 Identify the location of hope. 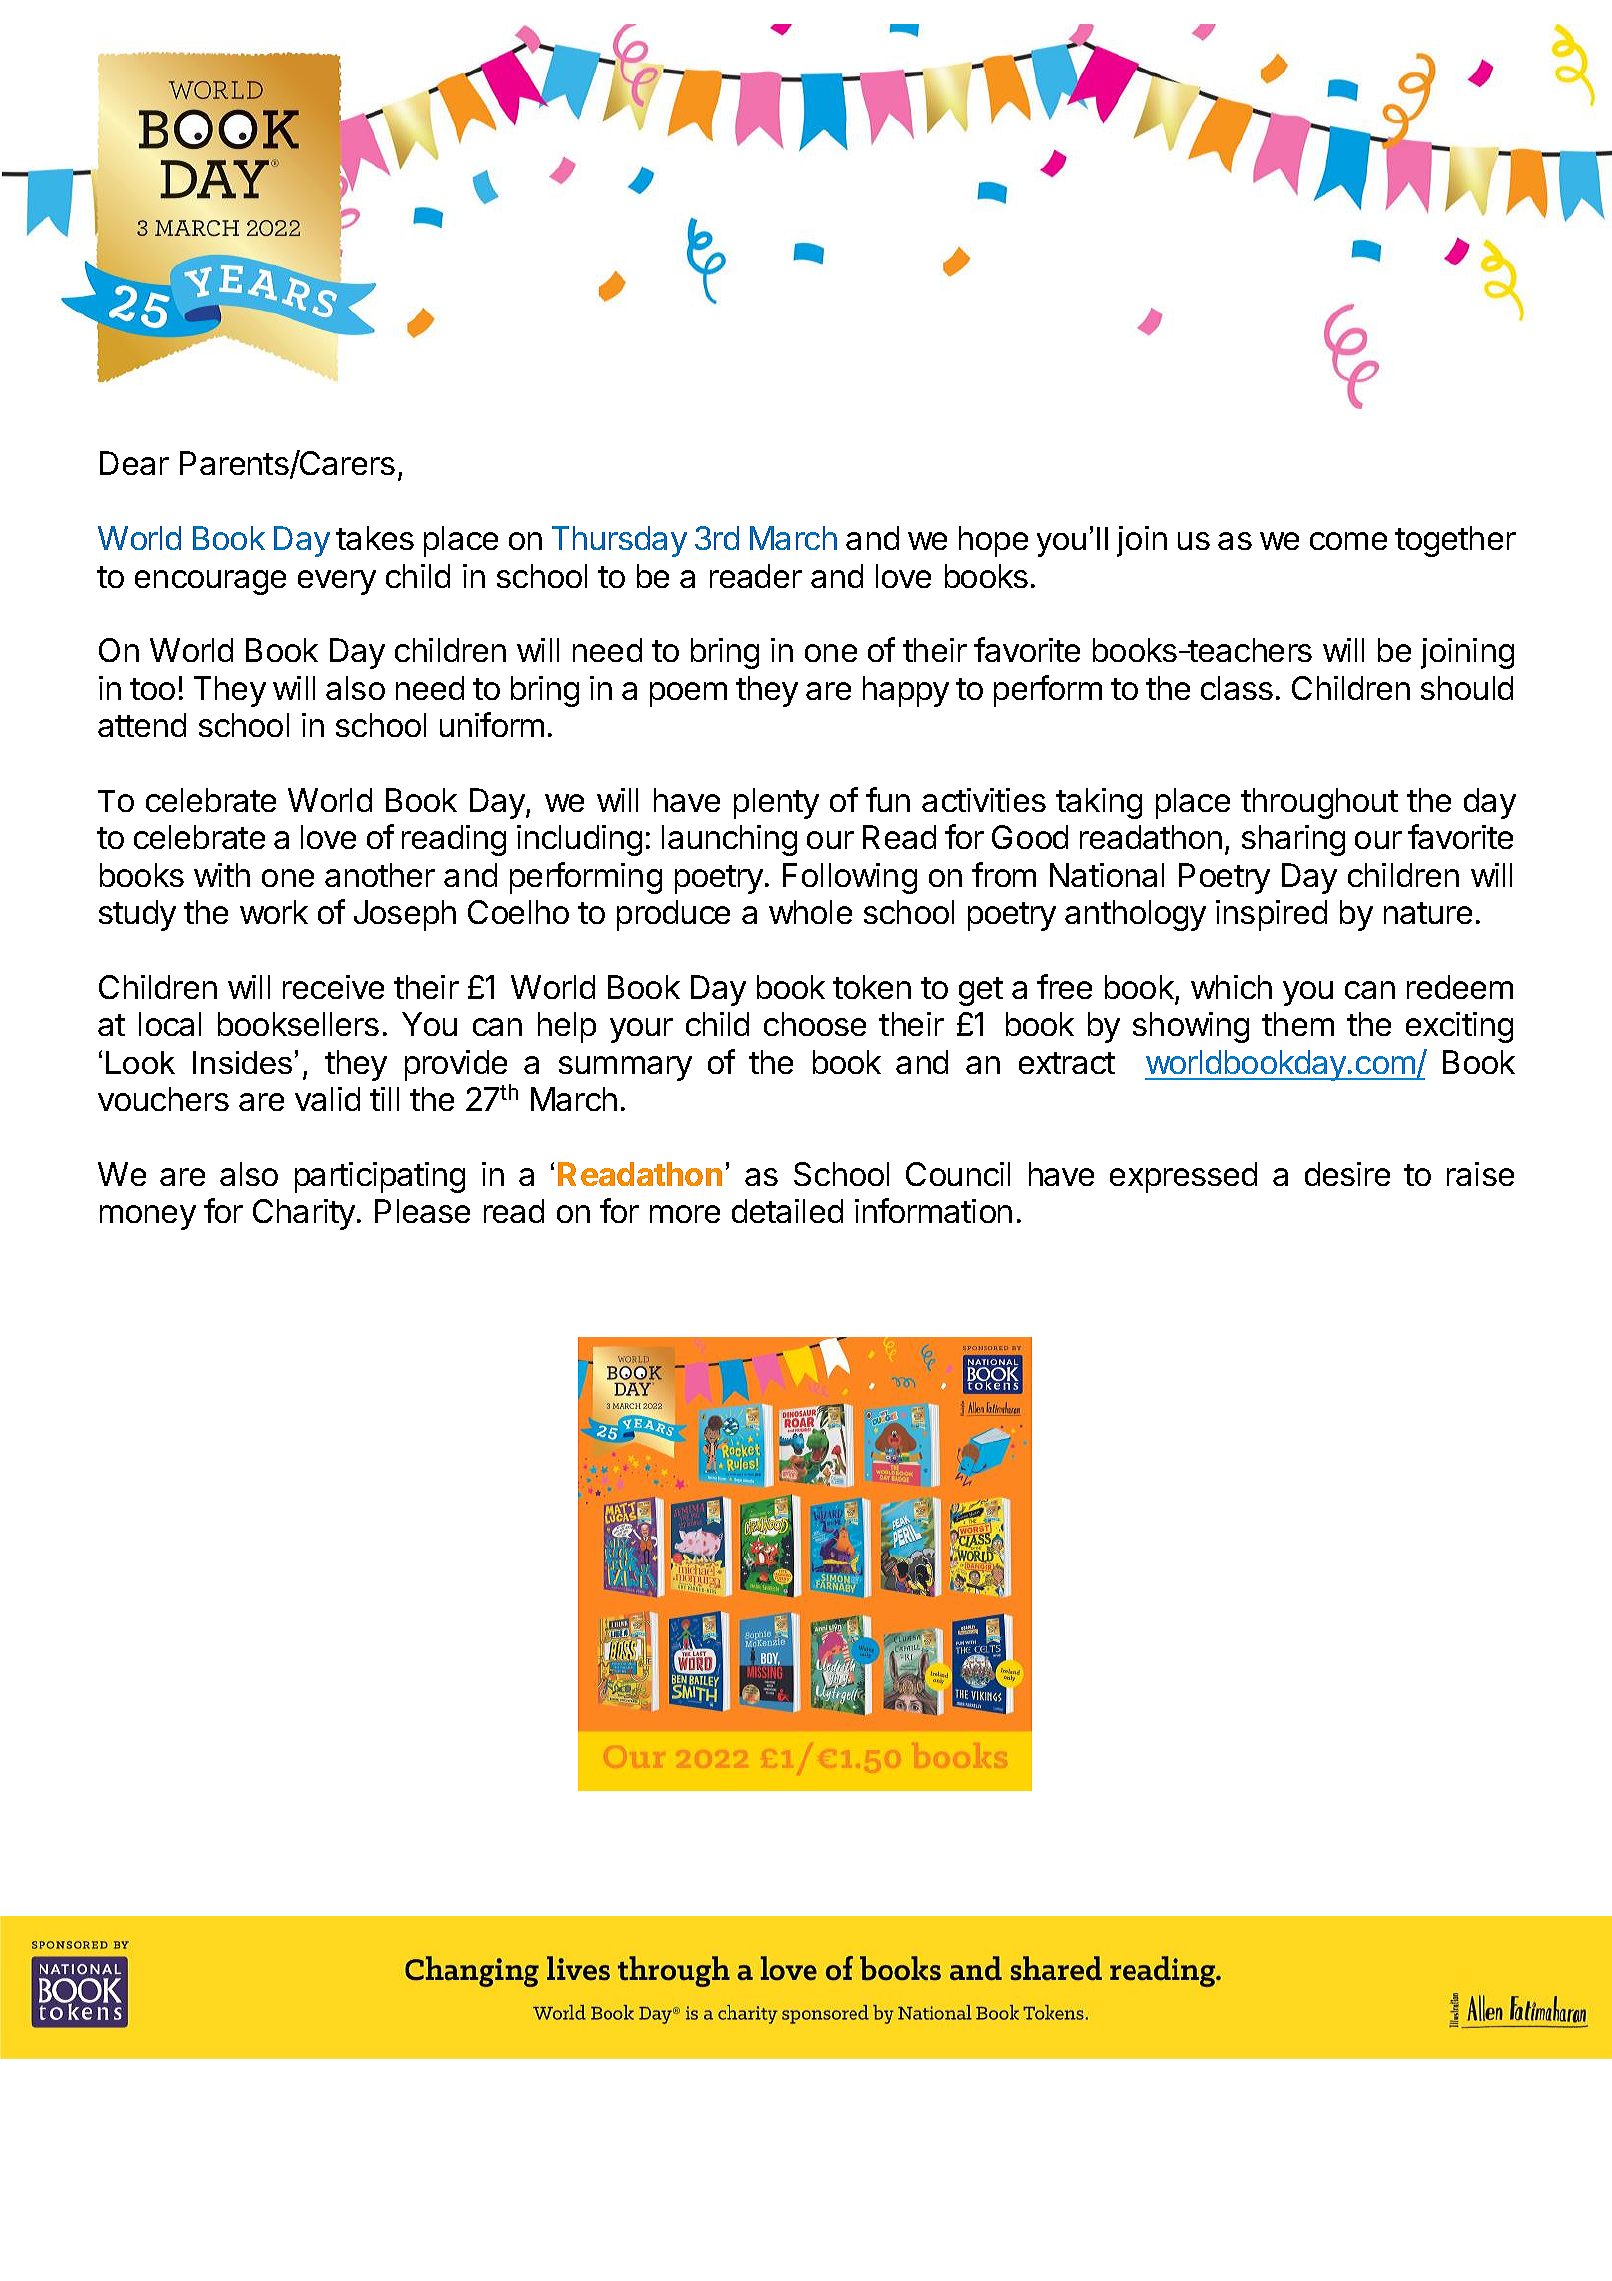
(993, 541).
